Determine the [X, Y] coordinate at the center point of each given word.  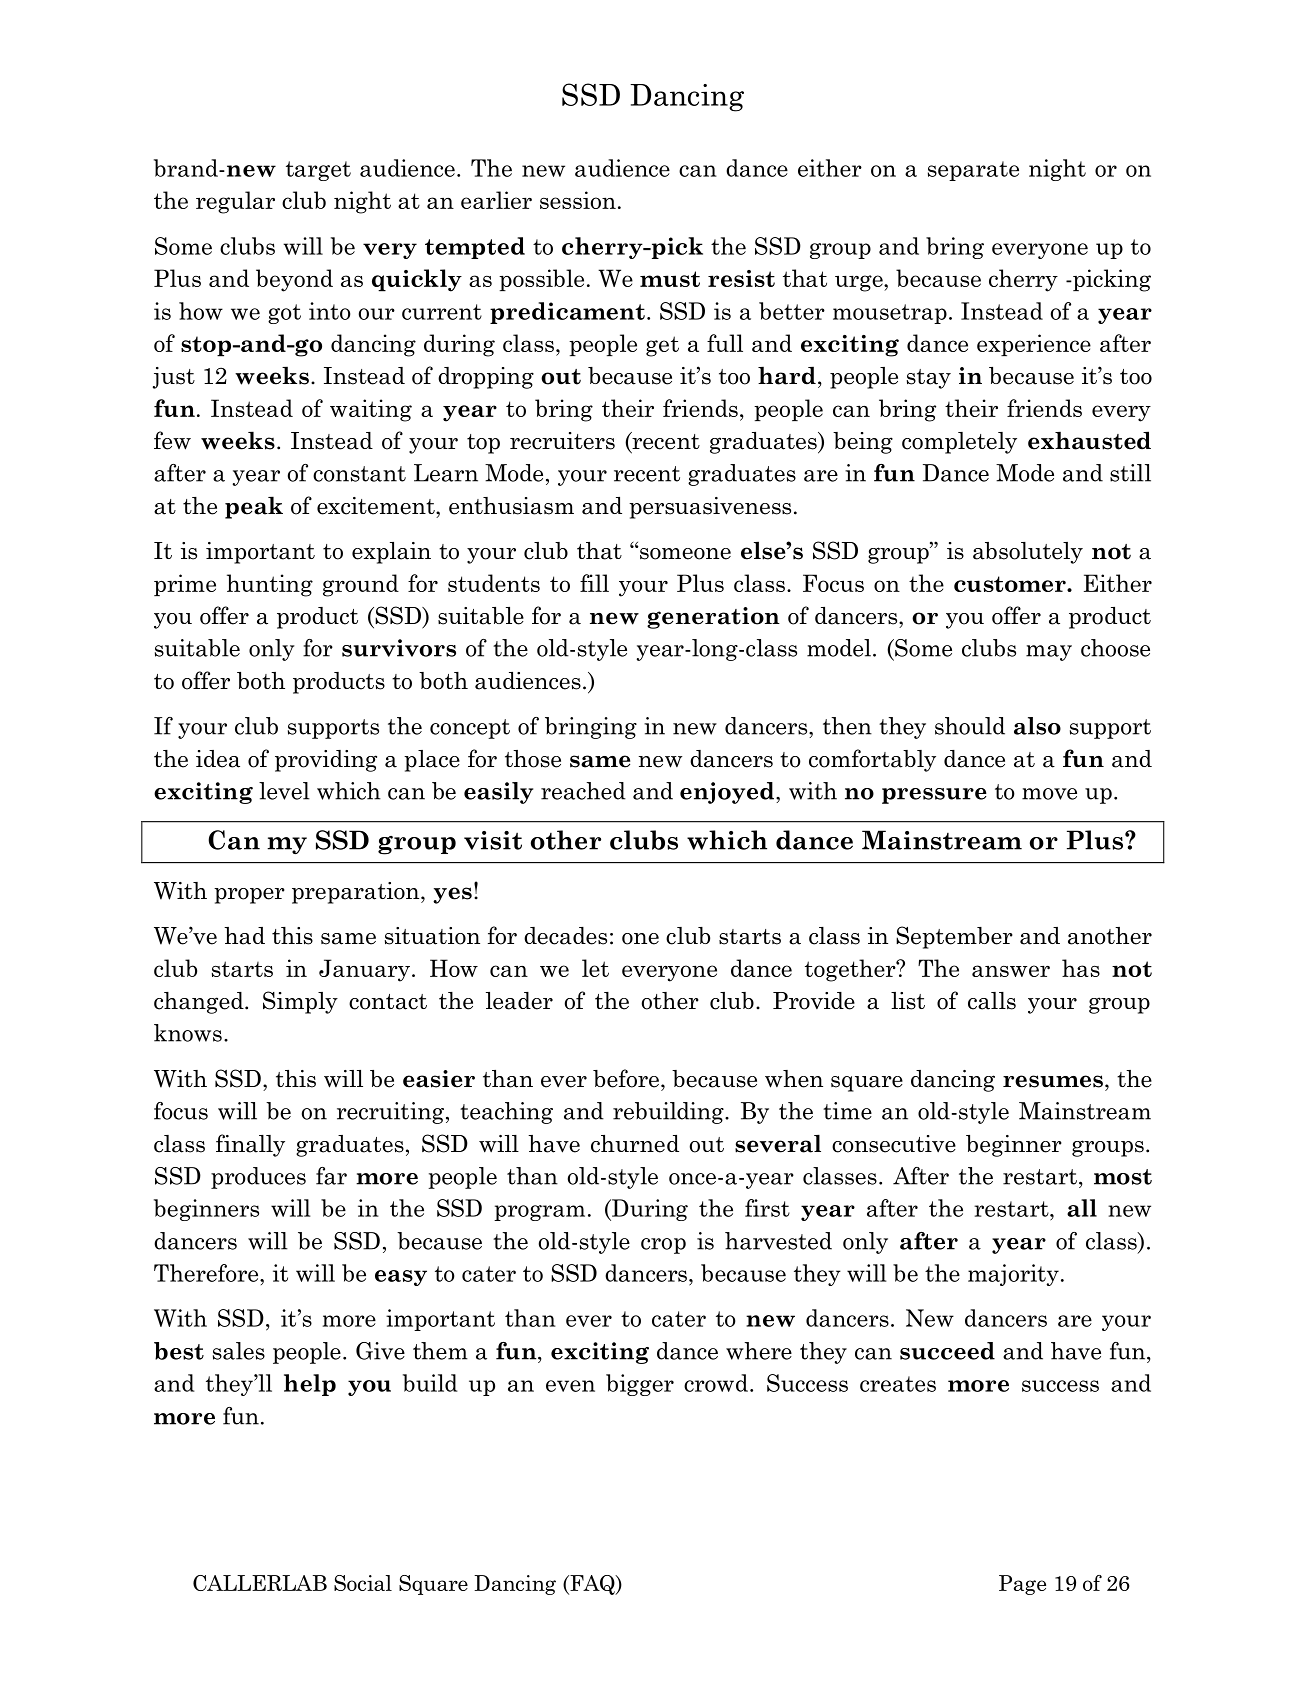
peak [254, 507]
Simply [300, 1002]
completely [959, 443]
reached [583, 791]
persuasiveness [710, 508]
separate [973, 171]
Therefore [207, 1273]
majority [1013, 1275]
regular [235, 202]
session [578, 200]
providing [326, 761]
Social [363, 1583]
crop [663, 1246]
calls [992, 1001]
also [1037, 726]
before [626, 1078]
